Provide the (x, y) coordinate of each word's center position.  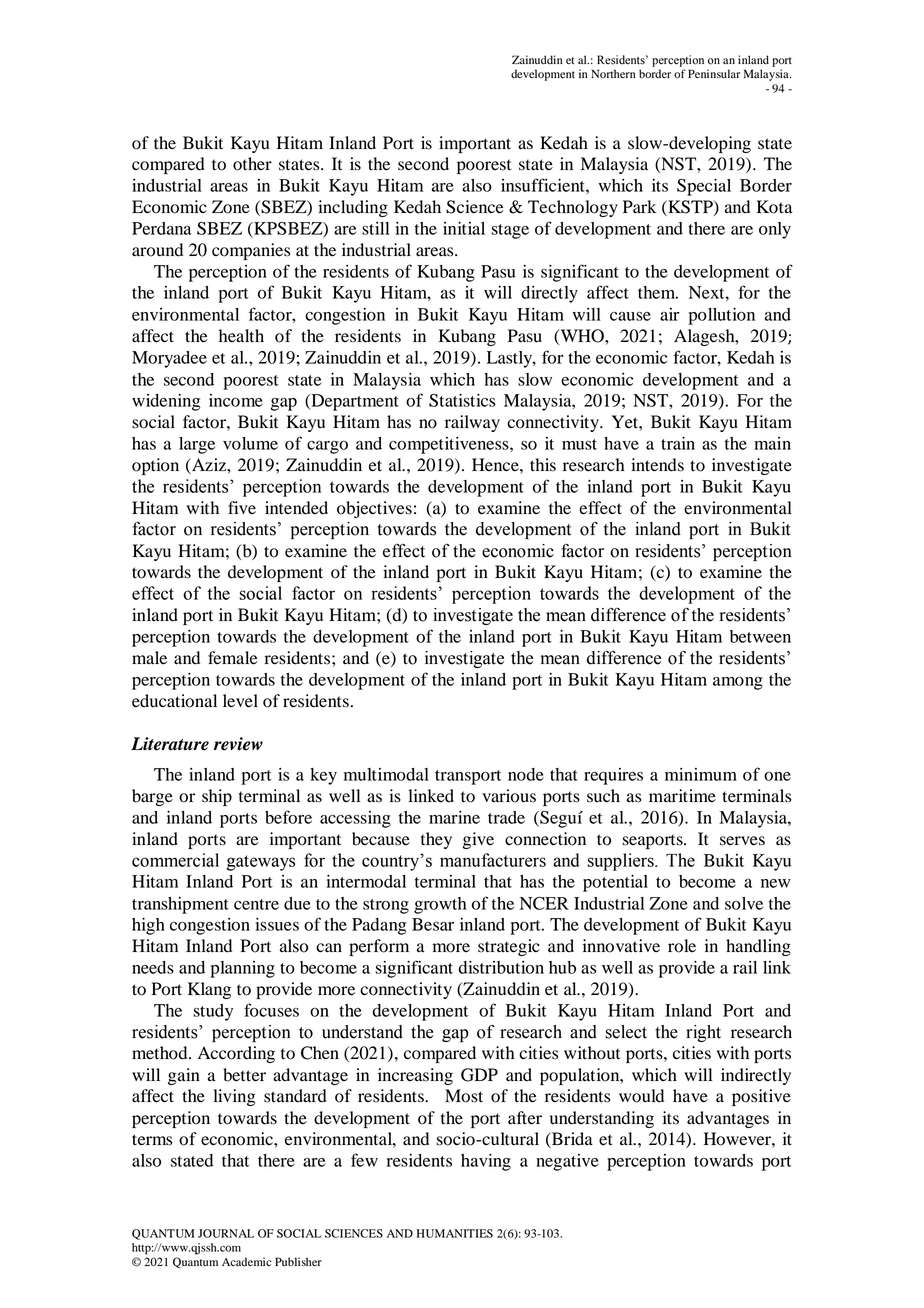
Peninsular (714, 73)
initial (464, 228)
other (252, 164)
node (526, 774)
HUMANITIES (455, 1233)
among (738, 683)
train (678, 443)
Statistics (462, 400)
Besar (433, 924)
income (236, 400)
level (240, 701)
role (682, 946)
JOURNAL (226, 1233)
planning (242, 969)
